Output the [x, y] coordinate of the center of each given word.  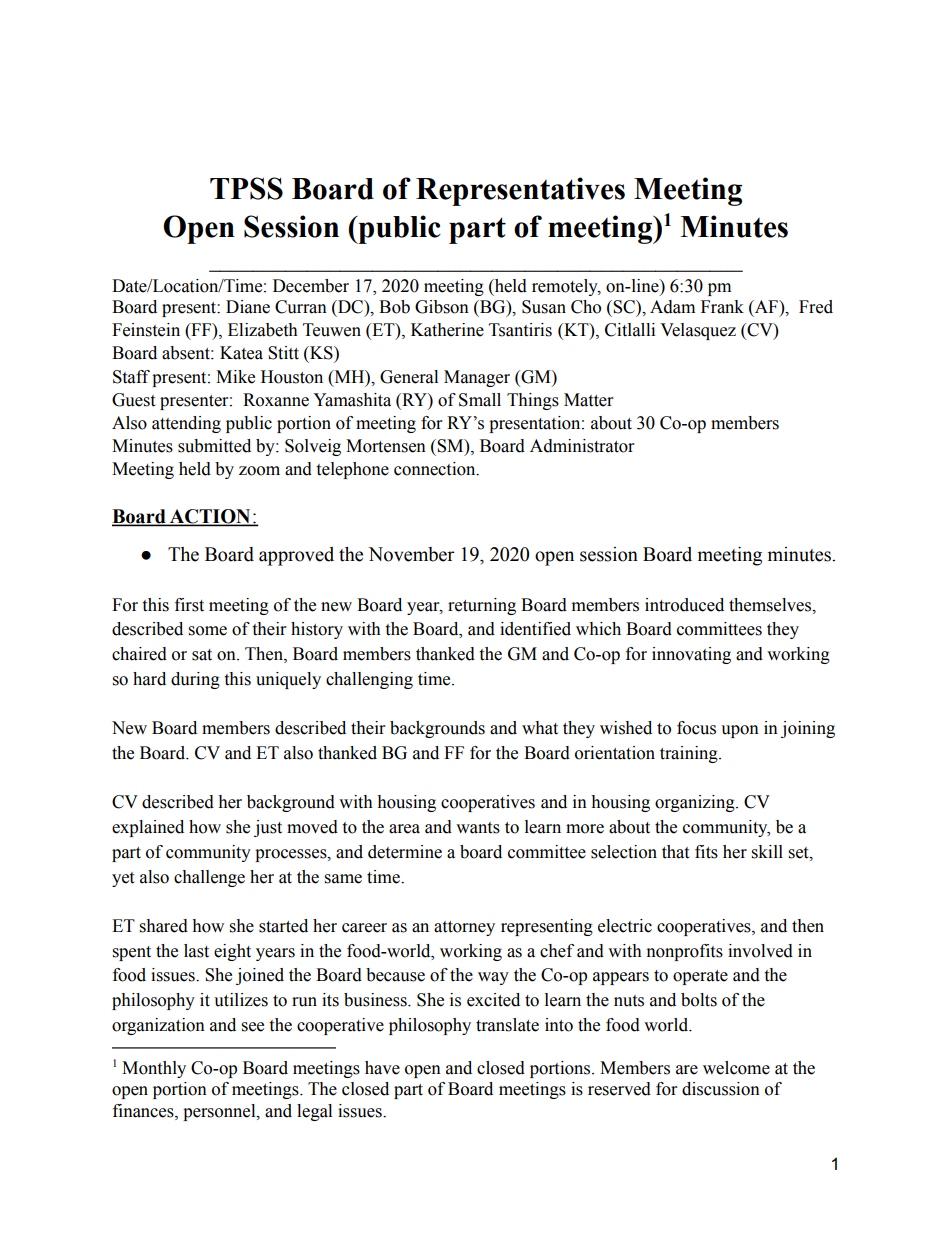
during [195, 680]
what [540, 728]
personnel [220, 1112]
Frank [722, 307]
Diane [248, 307]
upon [740, 731]
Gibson [442, 307]
